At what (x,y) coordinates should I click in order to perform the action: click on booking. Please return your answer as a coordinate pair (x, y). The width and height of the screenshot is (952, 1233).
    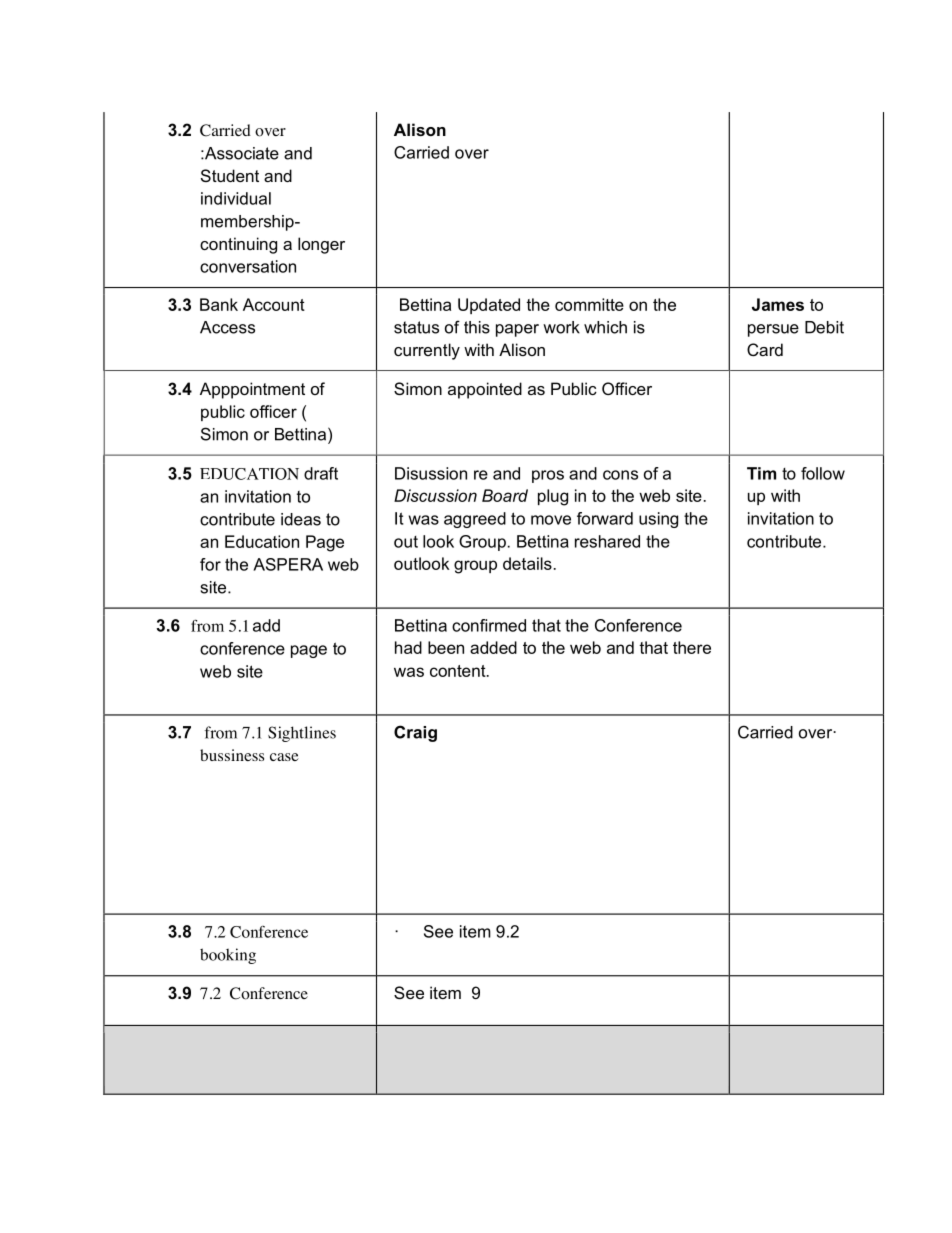
    Looking at the image, I should click on (228, 956).
